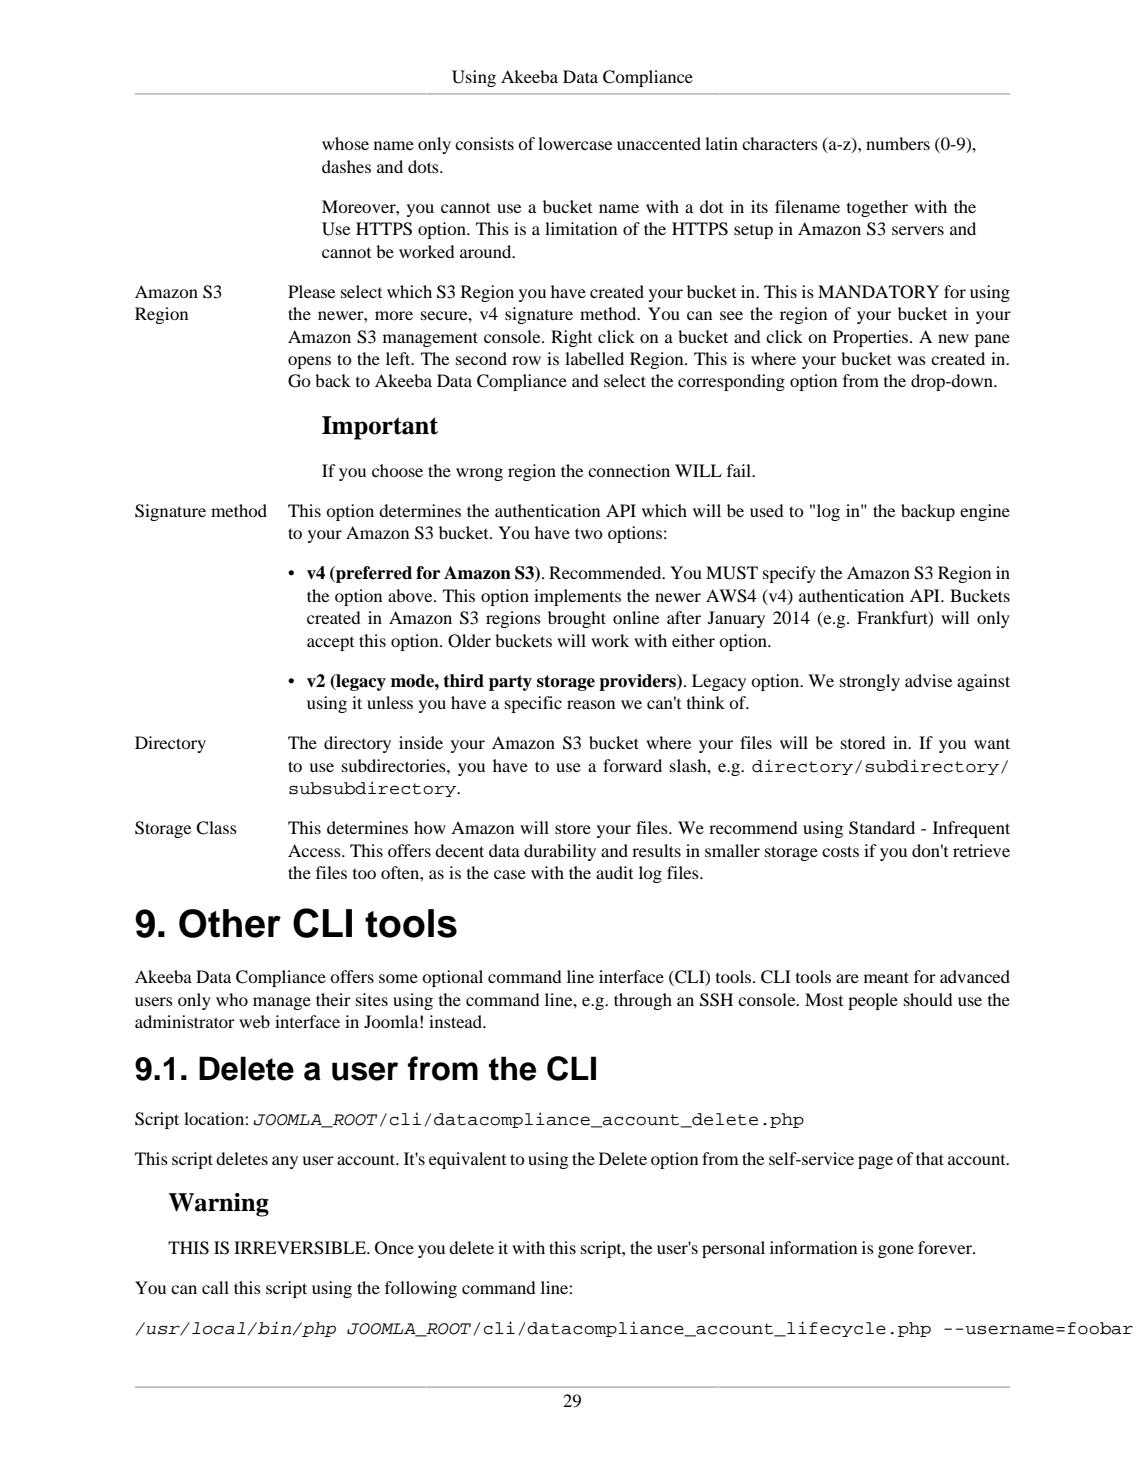 This screenshot has height=1481, width=1145. What do you see at coordinates (301, 1248) in the screenshot?
I see `IRREVERSIBLE` at bounding box center [301, 1248].
